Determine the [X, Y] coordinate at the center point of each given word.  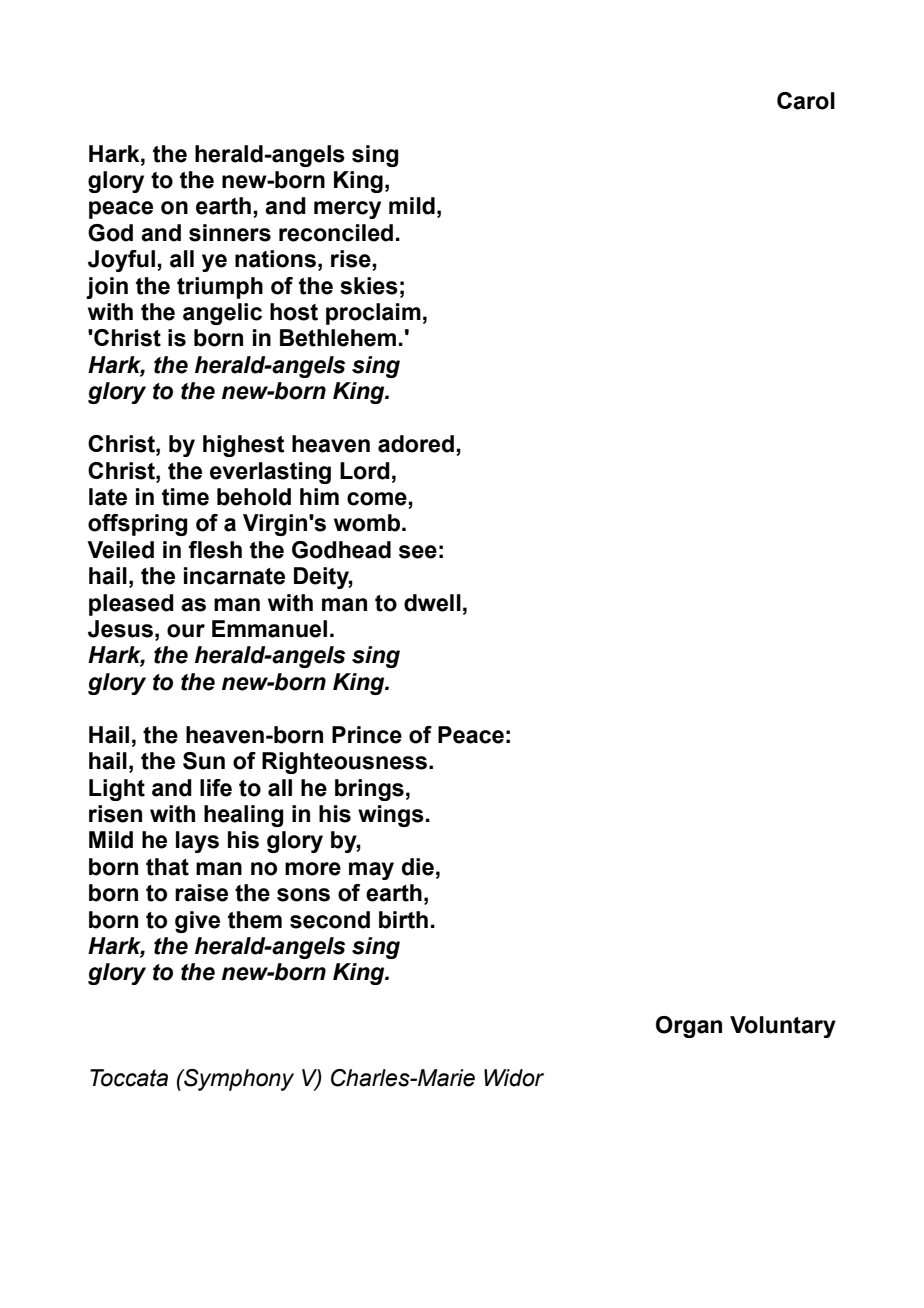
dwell [432, 603]
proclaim [373, 314]
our [186, 631]
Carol [806, 101]
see [418, 552]
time [185, 497]
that [167, 867]
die [418, 867]
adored [416, 444]
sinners [230, 233]
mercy [347, 210]
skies [369, 286]
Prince [367, 735]
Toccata [129, 1078]
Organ [689, 1027]
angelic [222, 314]
